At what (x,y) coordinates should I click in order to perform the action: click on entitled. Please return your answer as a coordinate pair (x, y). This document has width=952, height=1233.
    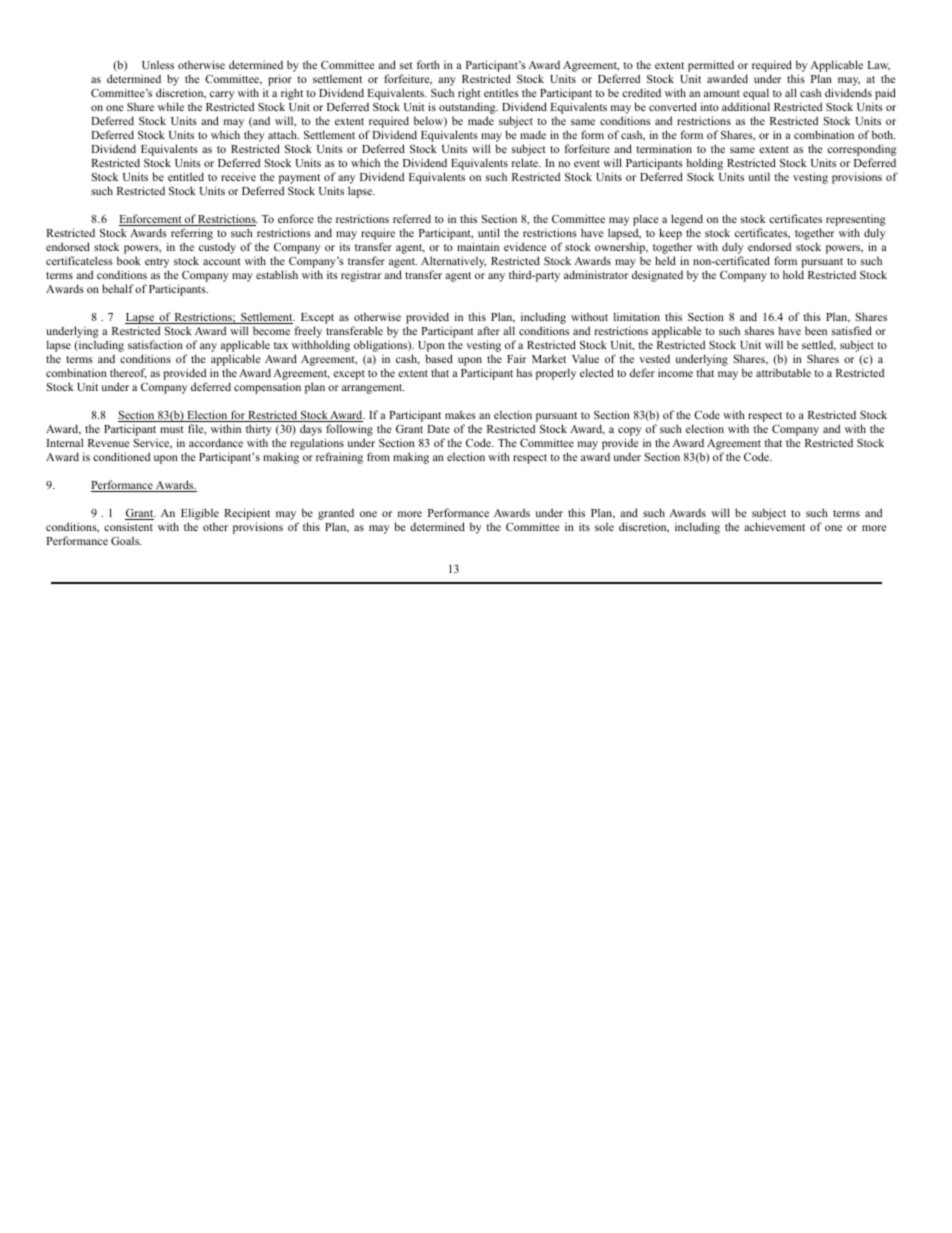
    Looking at the image, I should click on (186, 176).
